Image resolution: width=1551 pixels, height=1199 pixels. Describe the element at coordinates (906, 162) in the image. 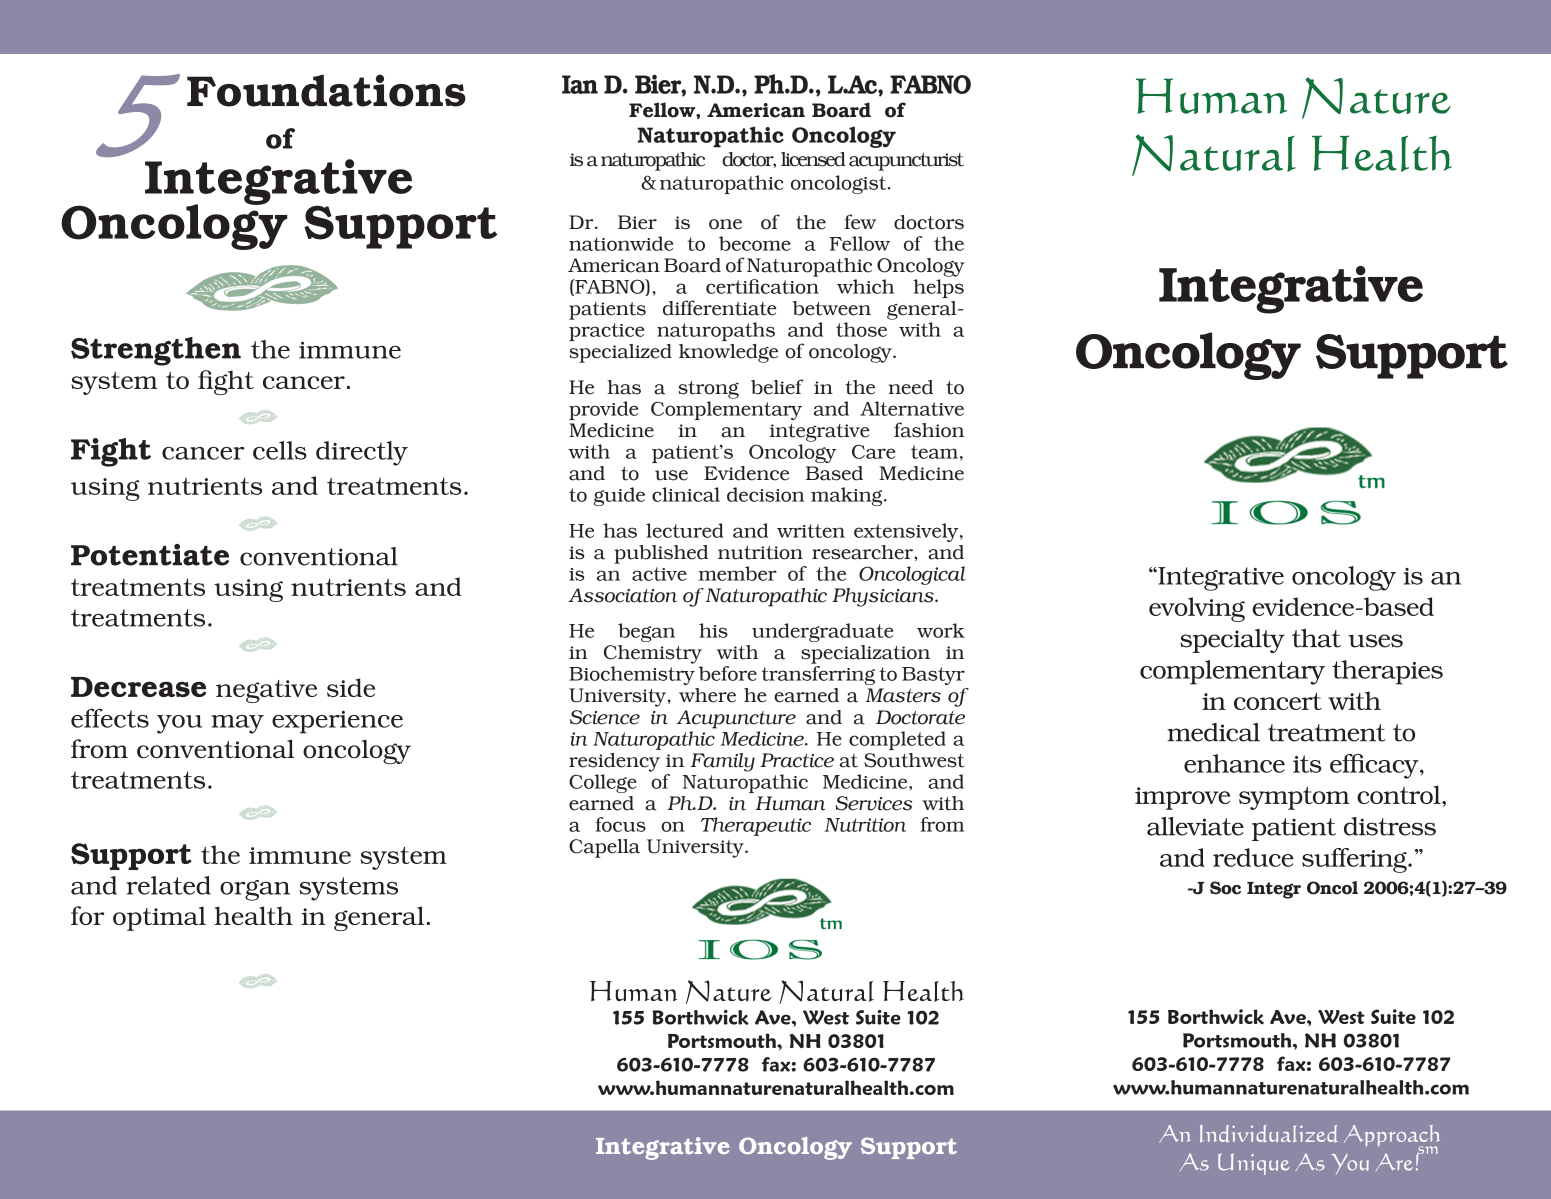

I see `acupuncturist` at that location.
